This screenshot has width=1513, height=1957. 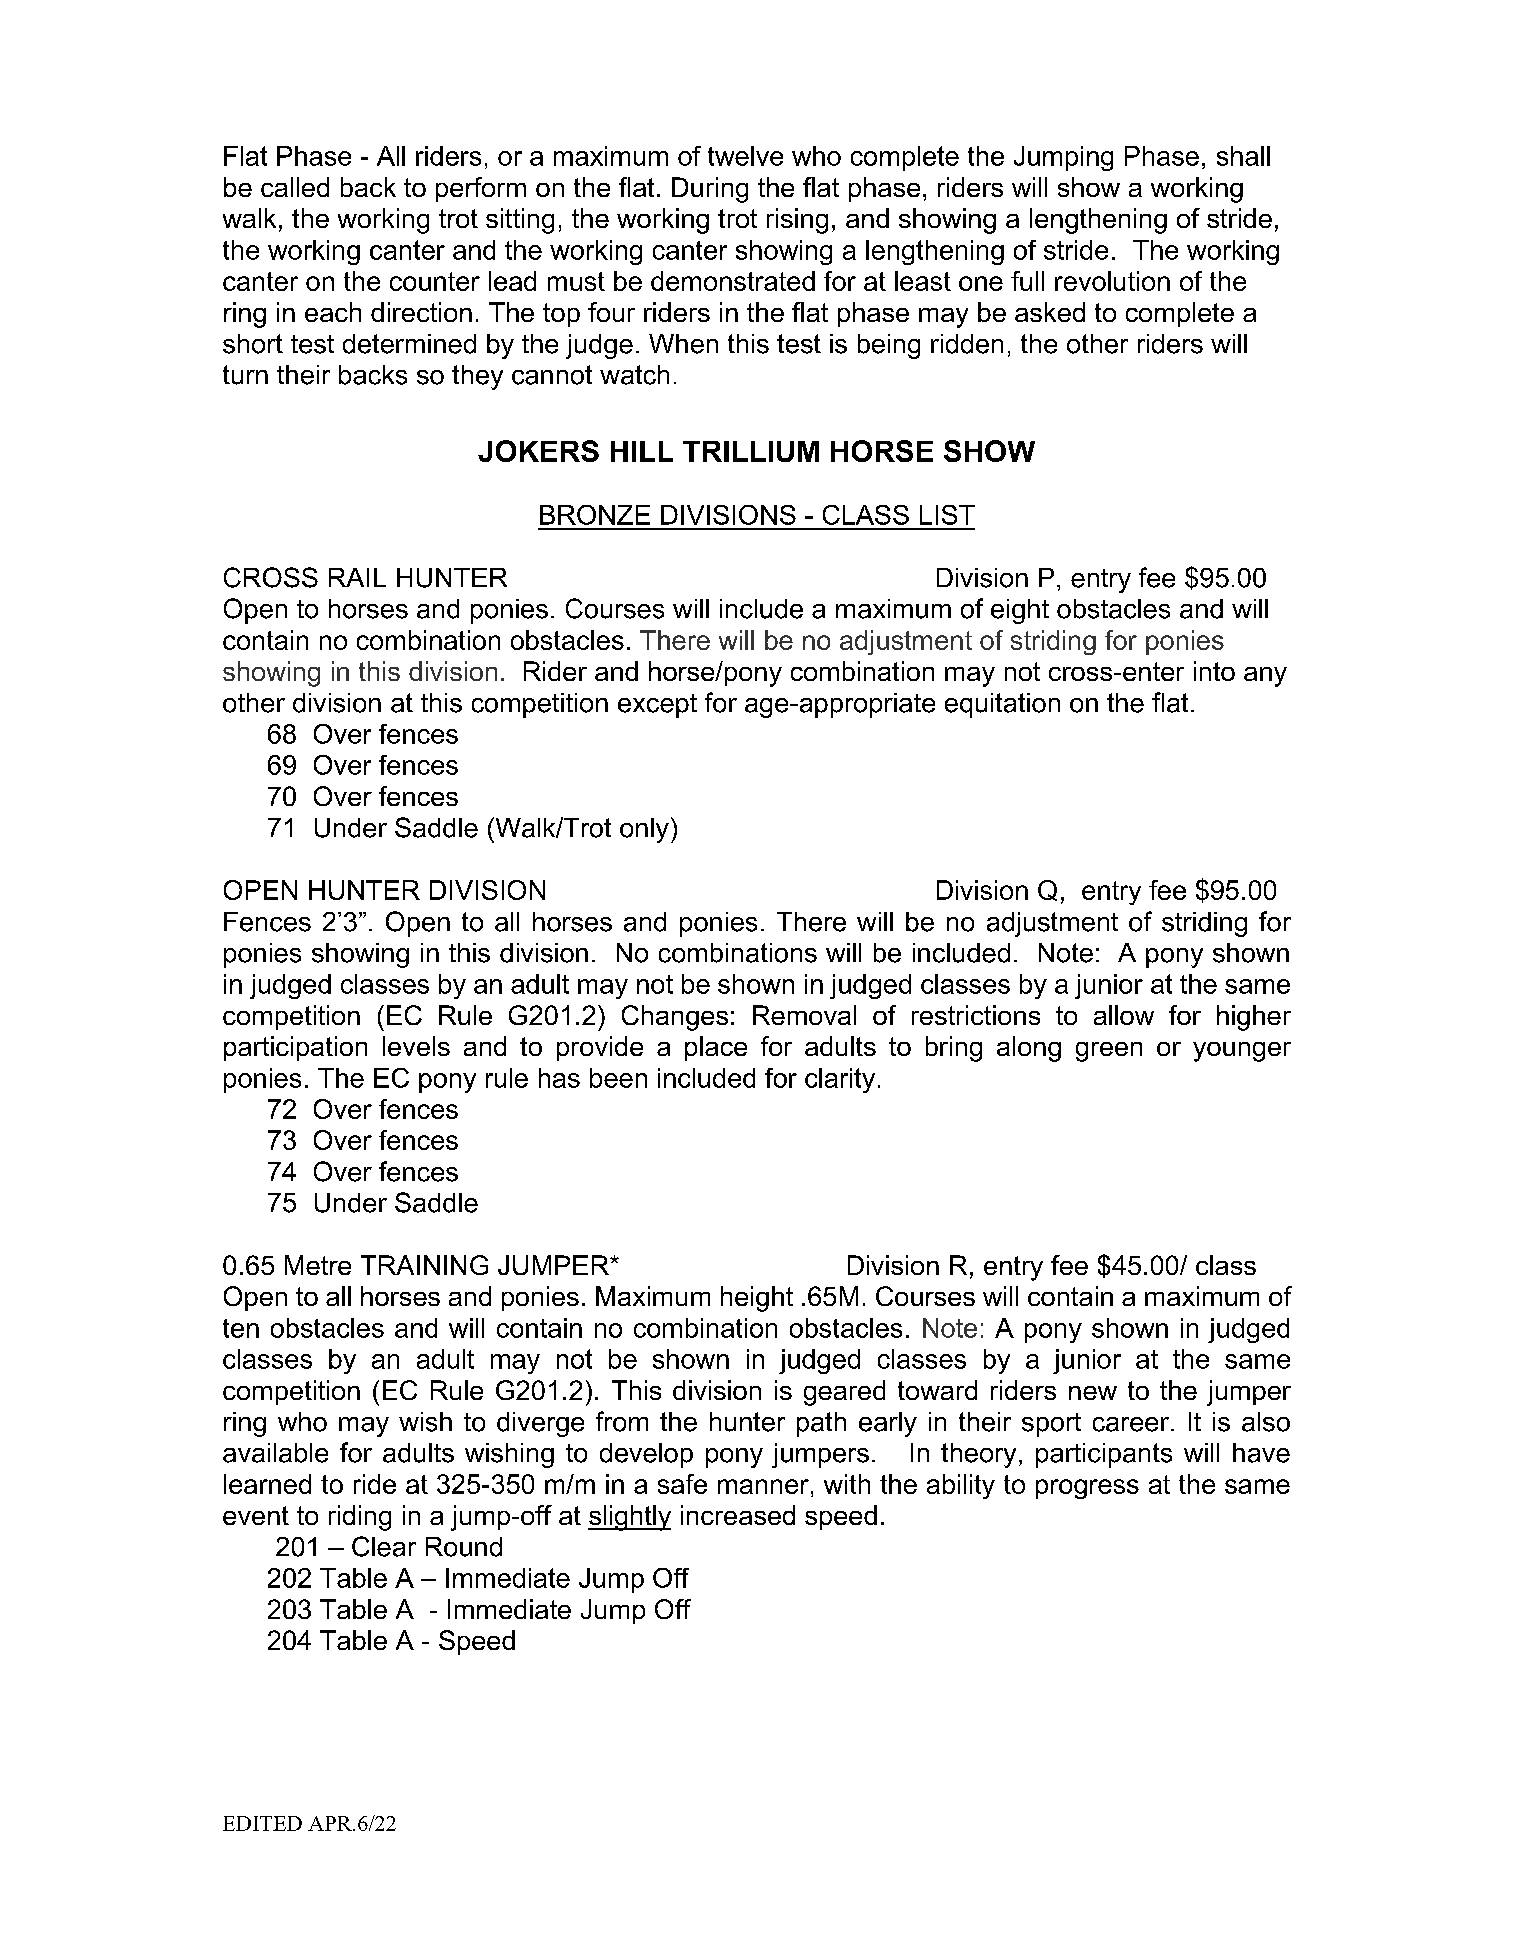 What do you see at coordinates (295, 187) in the screenshot?
I see `called` at bounding box center [295, 187].
